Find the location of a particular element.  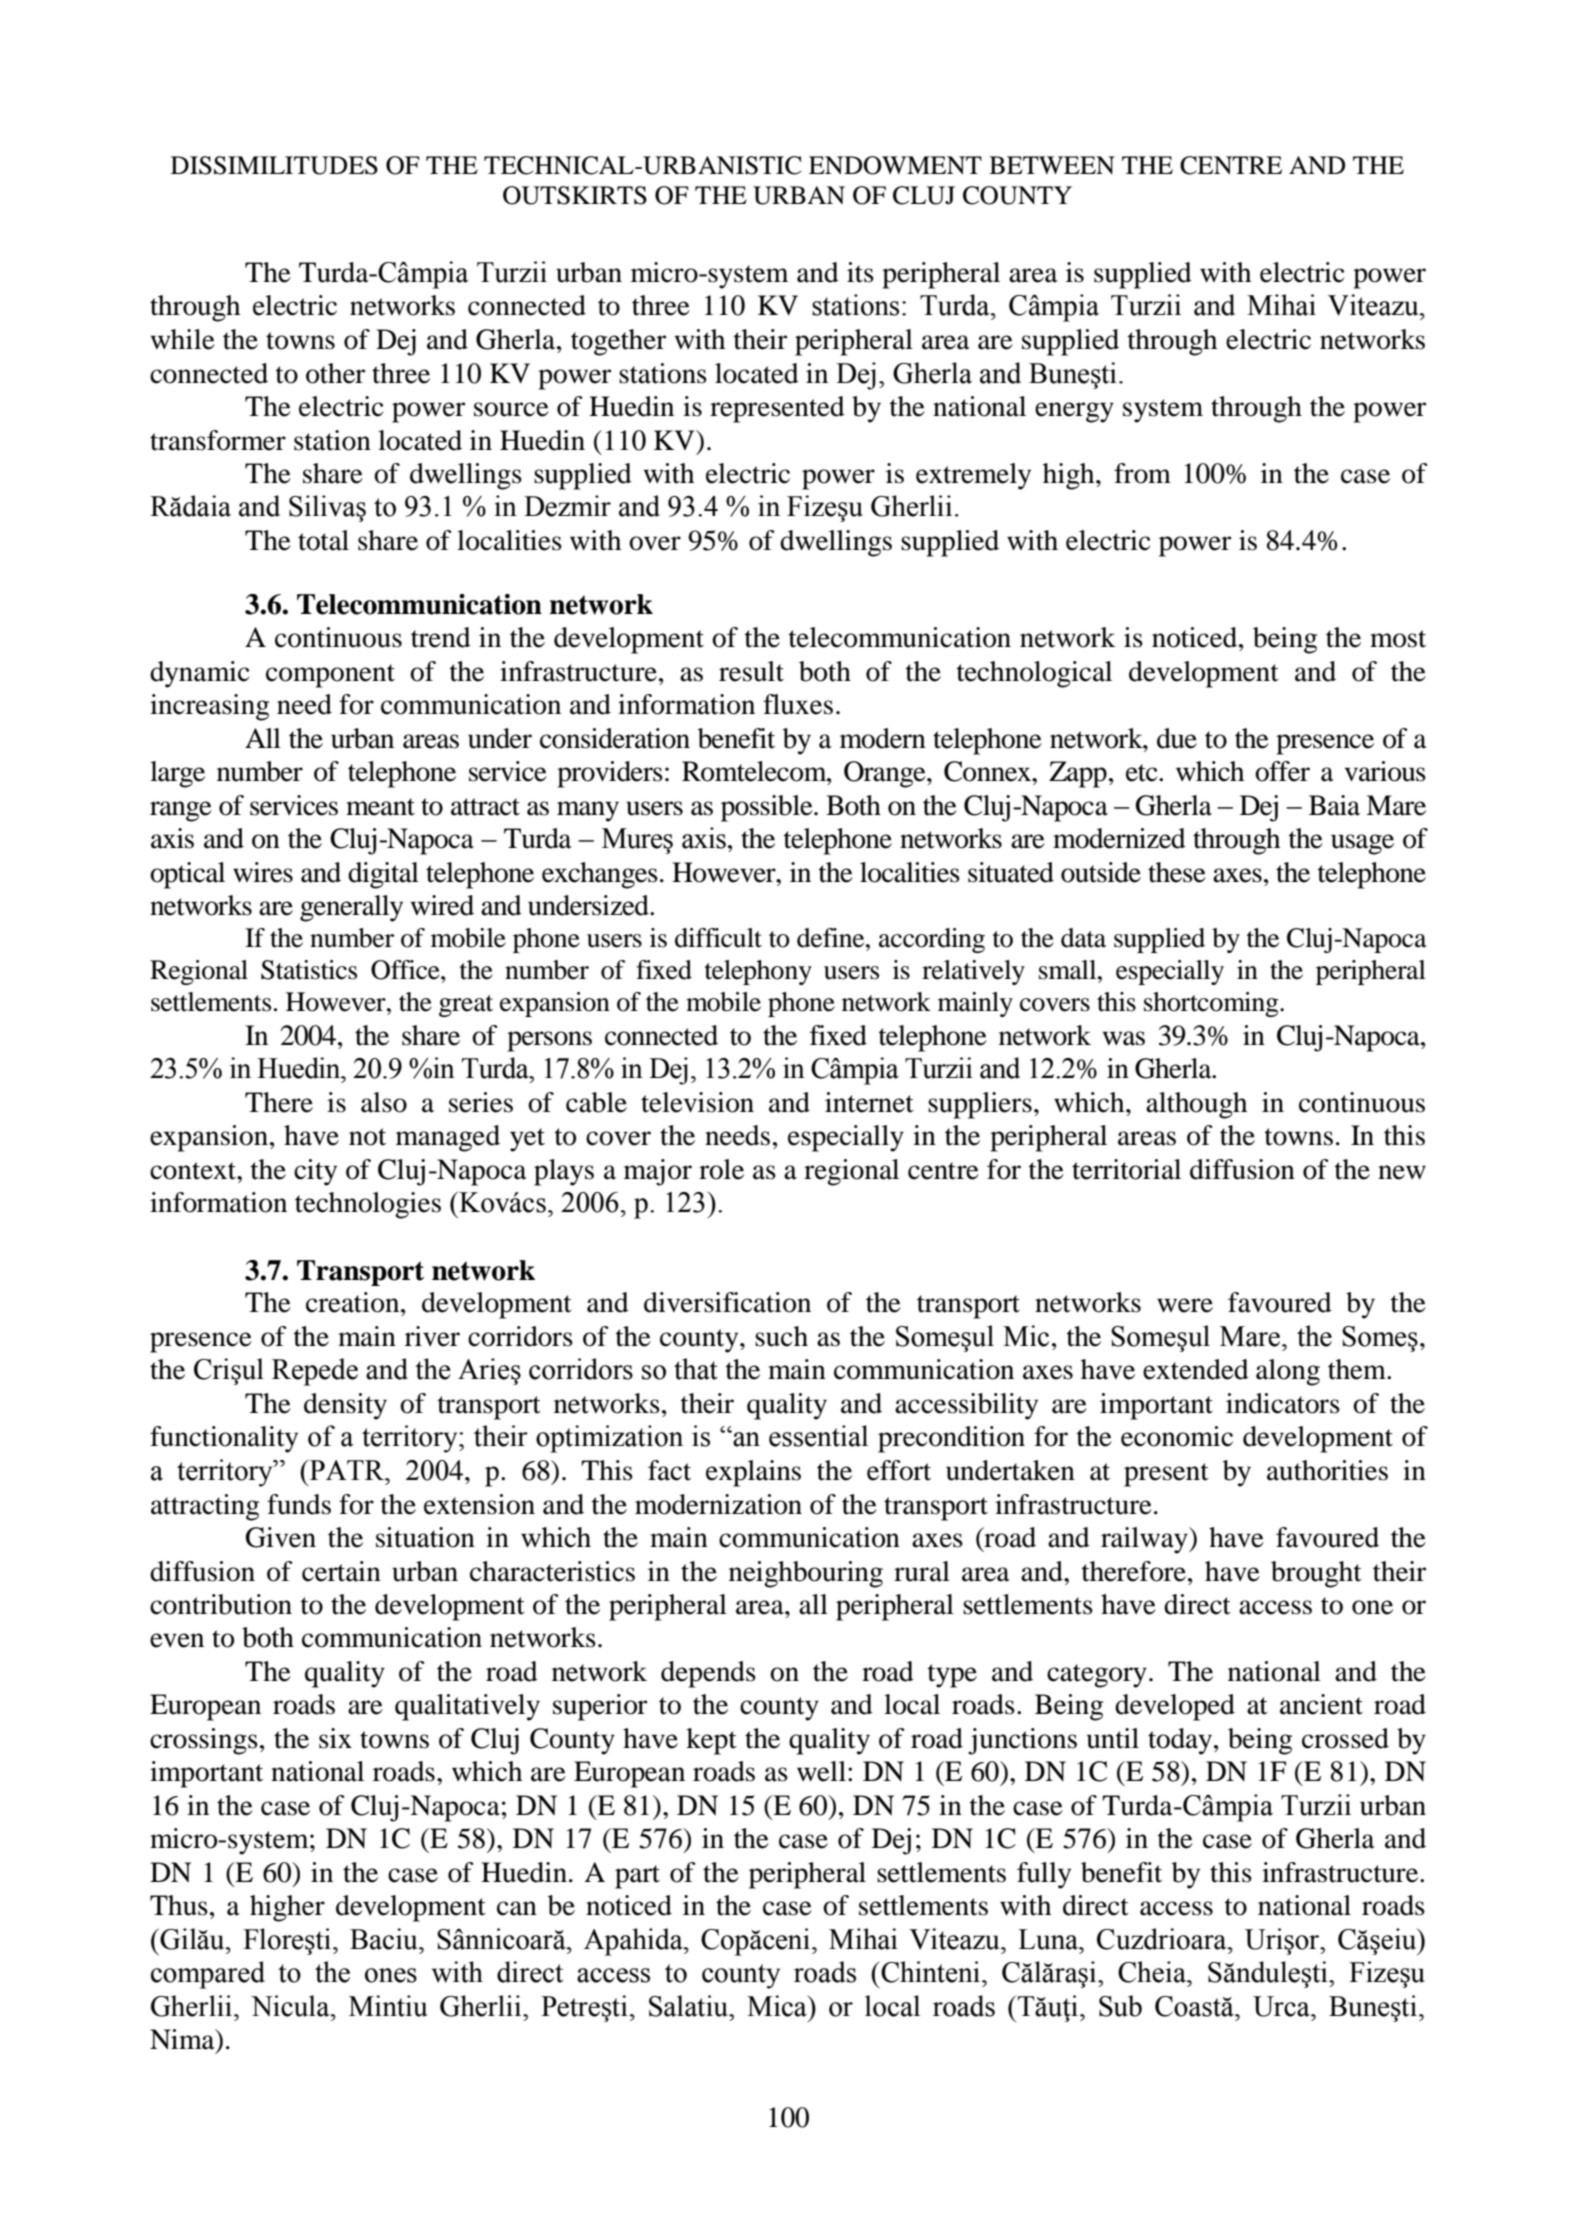

result is located at coordinates (751, 671).
